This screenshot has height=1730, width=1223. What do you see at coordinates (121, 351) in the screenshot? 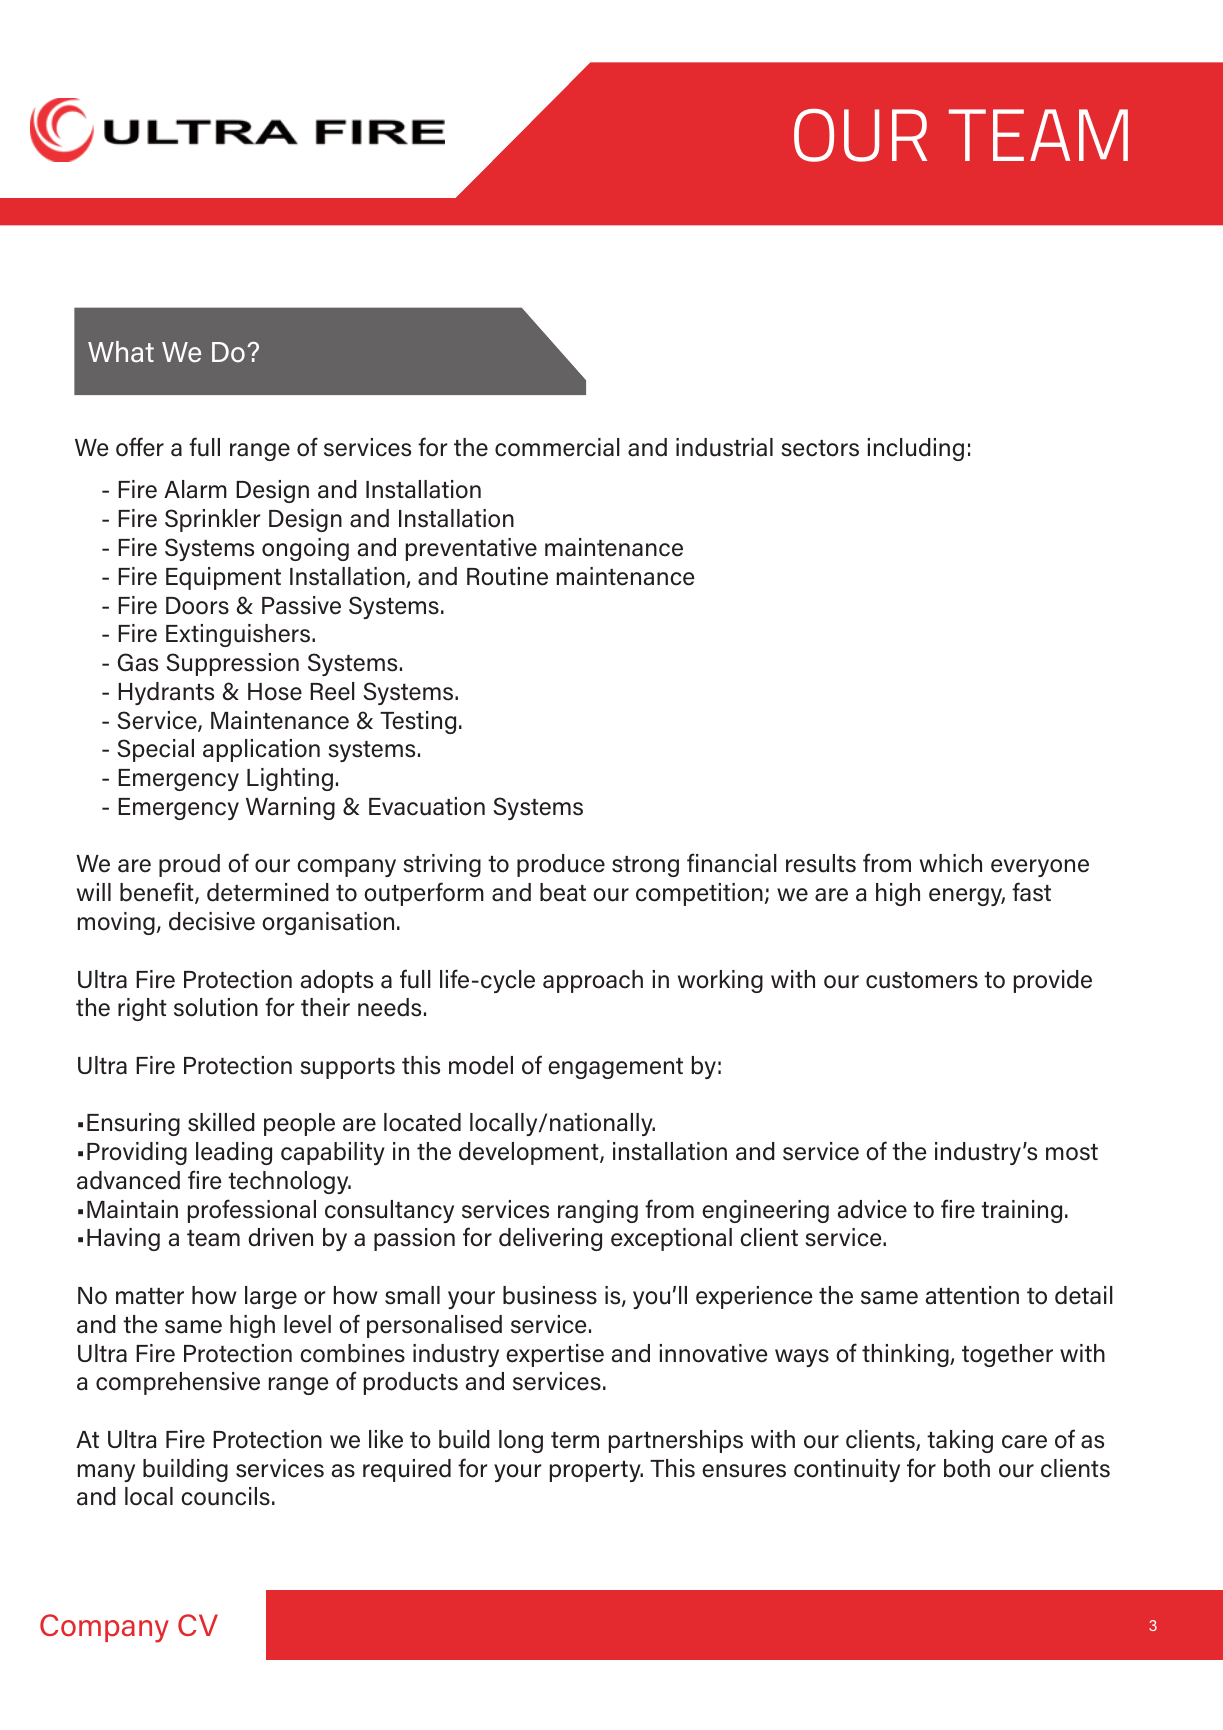
I see `What` at bounding box center [121, 351].
